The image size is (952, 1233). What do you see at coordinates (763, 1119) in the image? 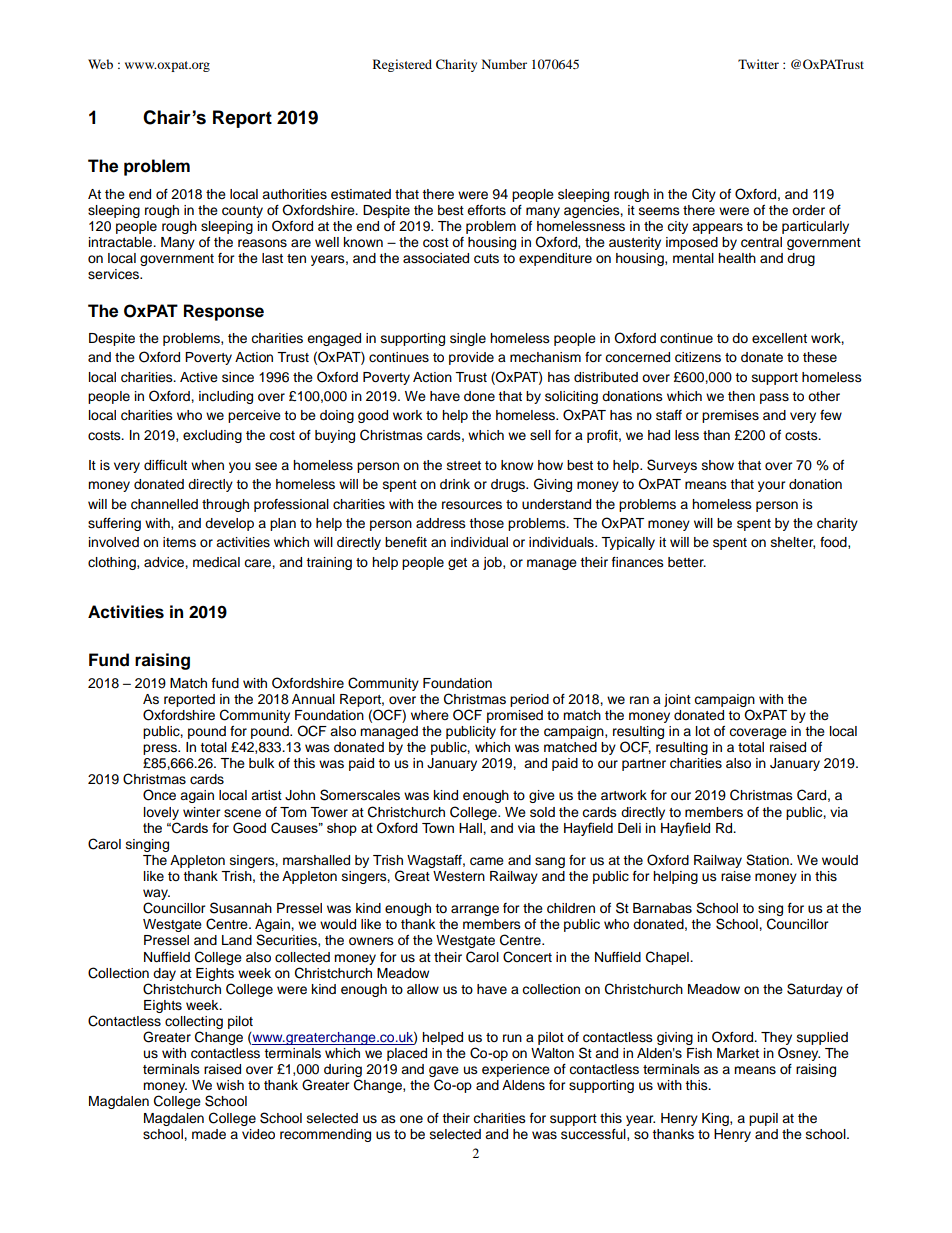
I see `pupil` at bounding box center [763, 1119].
